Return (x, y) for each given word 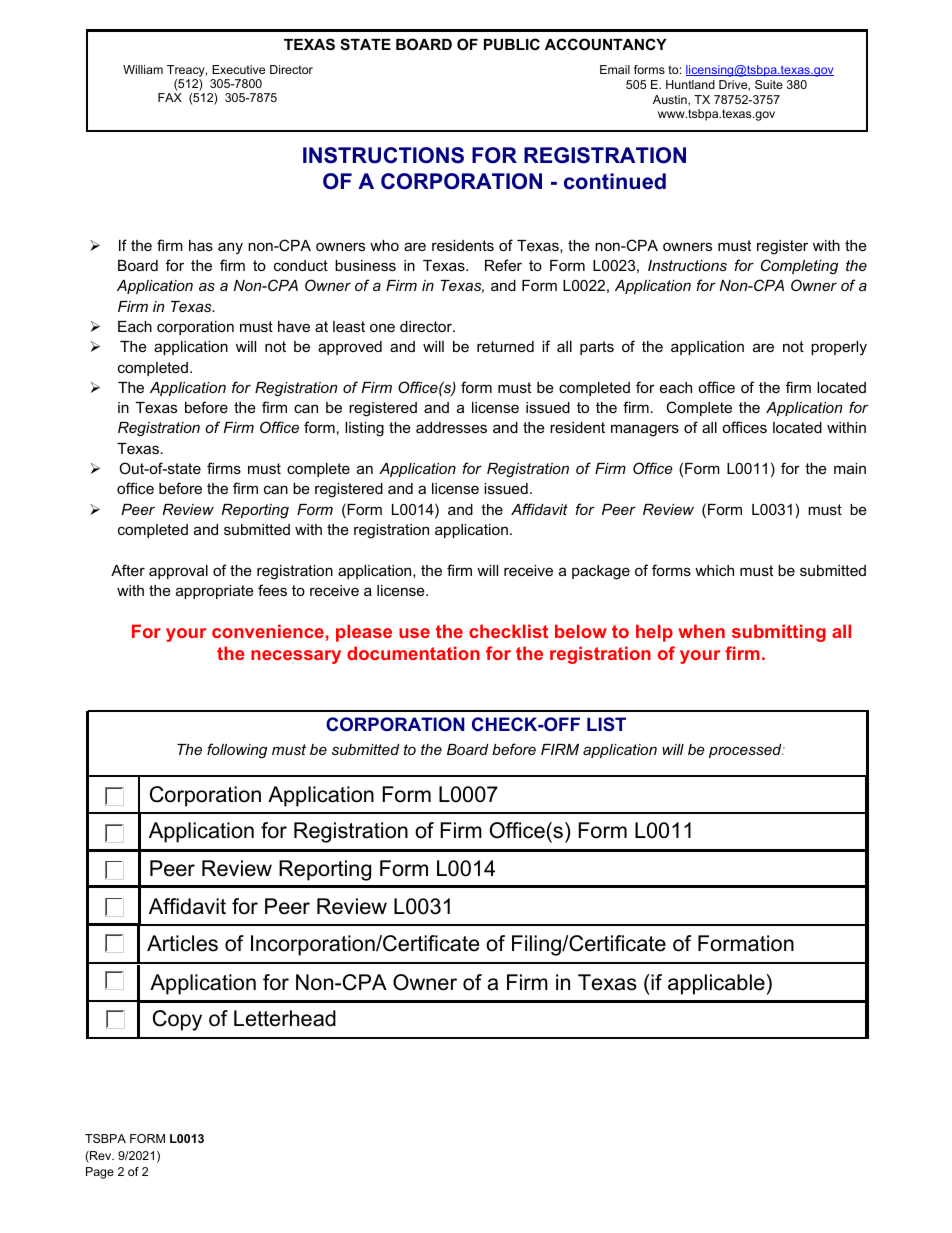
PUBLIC (512, 44)
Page (100, 1173)
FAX (170, 97)
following (237, 751)
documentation (413, 653)
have (294, 326)
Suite (769, 84)
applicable (716, 984)
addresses (451, 427)
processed (746, 751)
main (850, 468)
